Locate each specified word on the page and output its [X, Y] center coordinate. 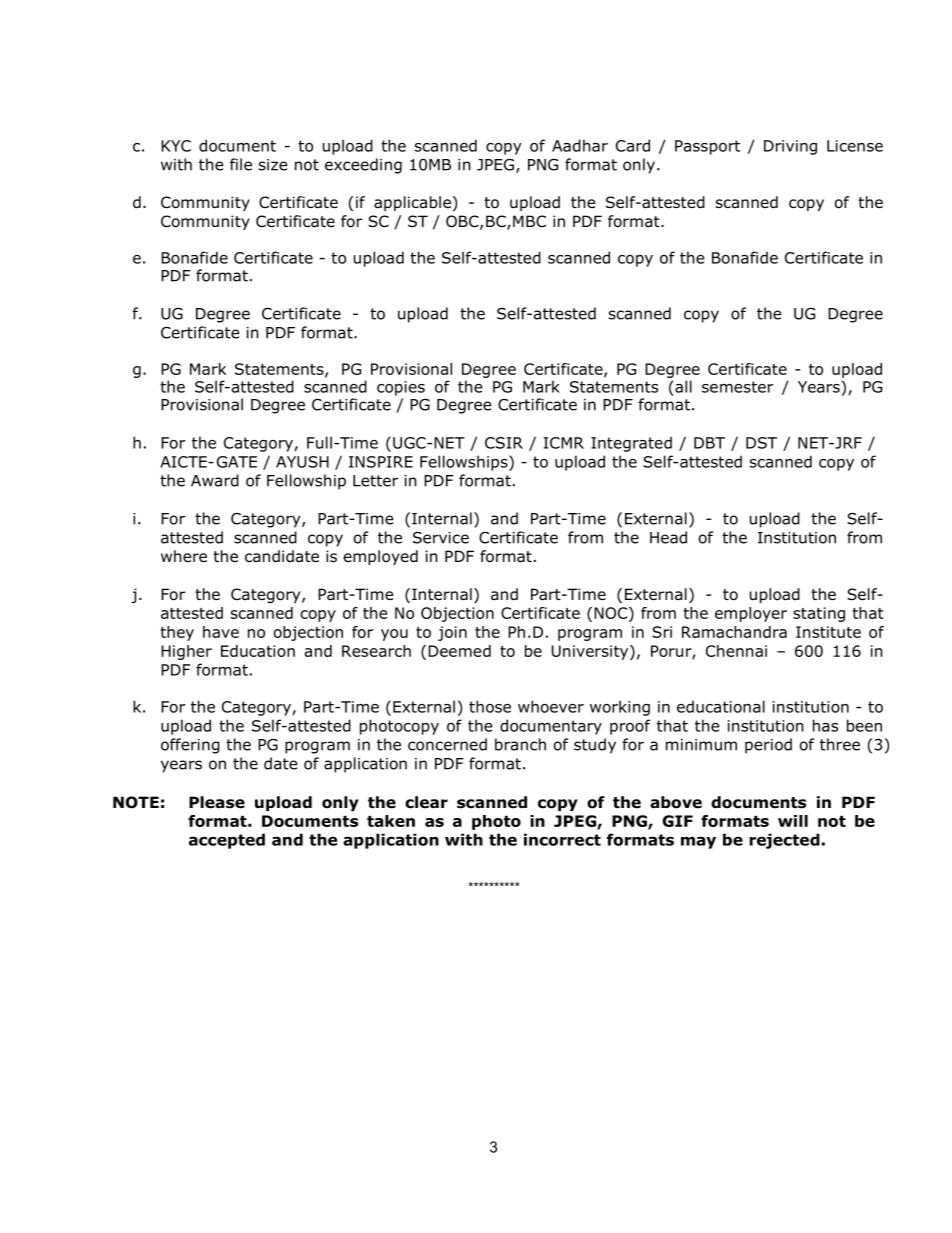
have [221, 632]
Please [217, 802]
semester [737, 387]
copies [401, 388]
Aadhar [580, 145]
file [241, 164]
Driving [790, 147]
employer [751, 614]
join [452, 633]
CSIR [504, 443]
